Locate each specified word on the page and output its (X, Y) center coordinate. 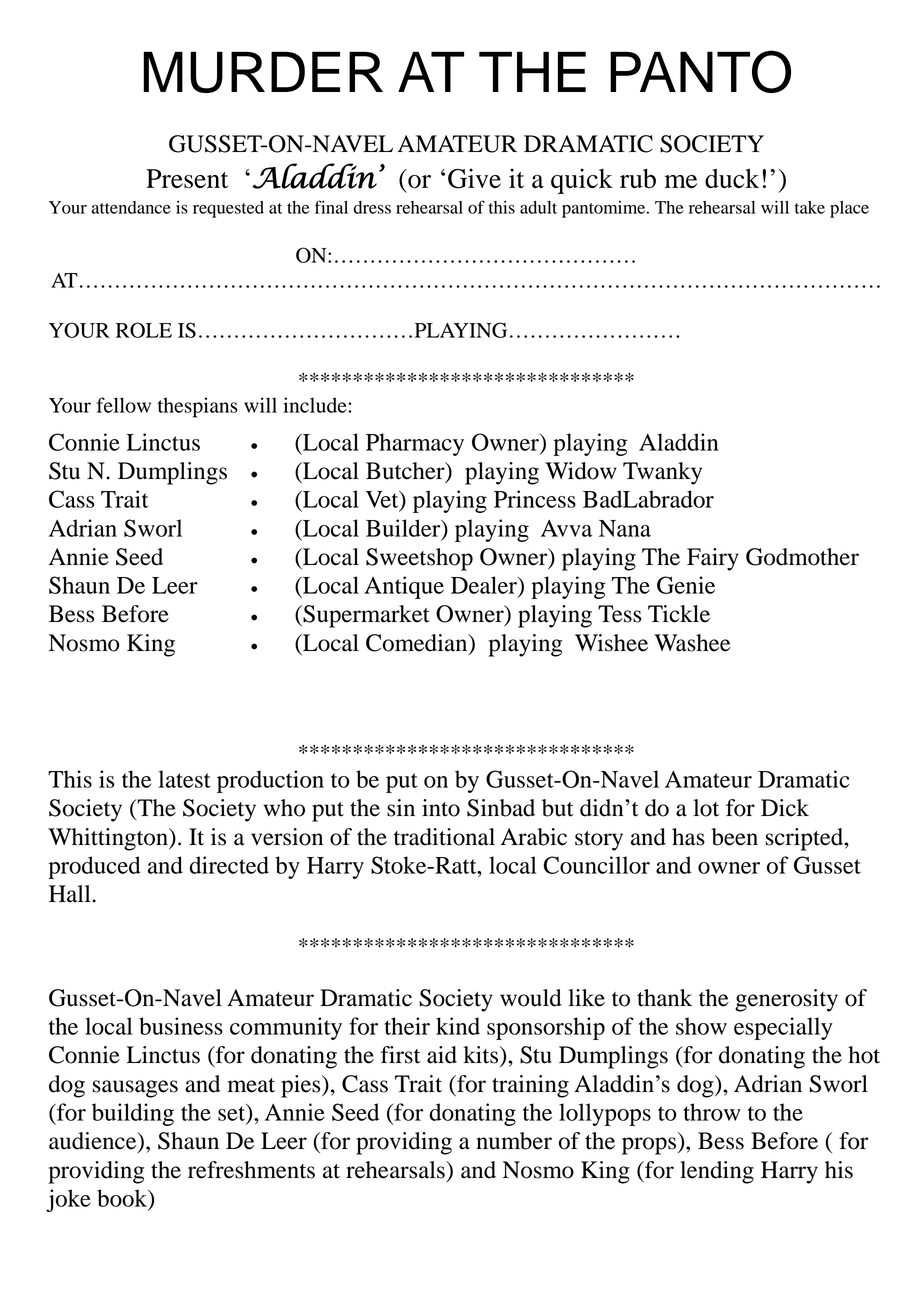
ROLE (144, 330)
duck (732, 178)
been (735, 837)
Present (187, 178)
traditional (444, 837)
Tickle (679, 614)
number (514, 1141)
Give (474, 178)
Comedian (418, 644)
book (123, 1199)
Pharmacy (415, 444)
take (810, 207)
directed (229, 865)
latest (184, 779)
